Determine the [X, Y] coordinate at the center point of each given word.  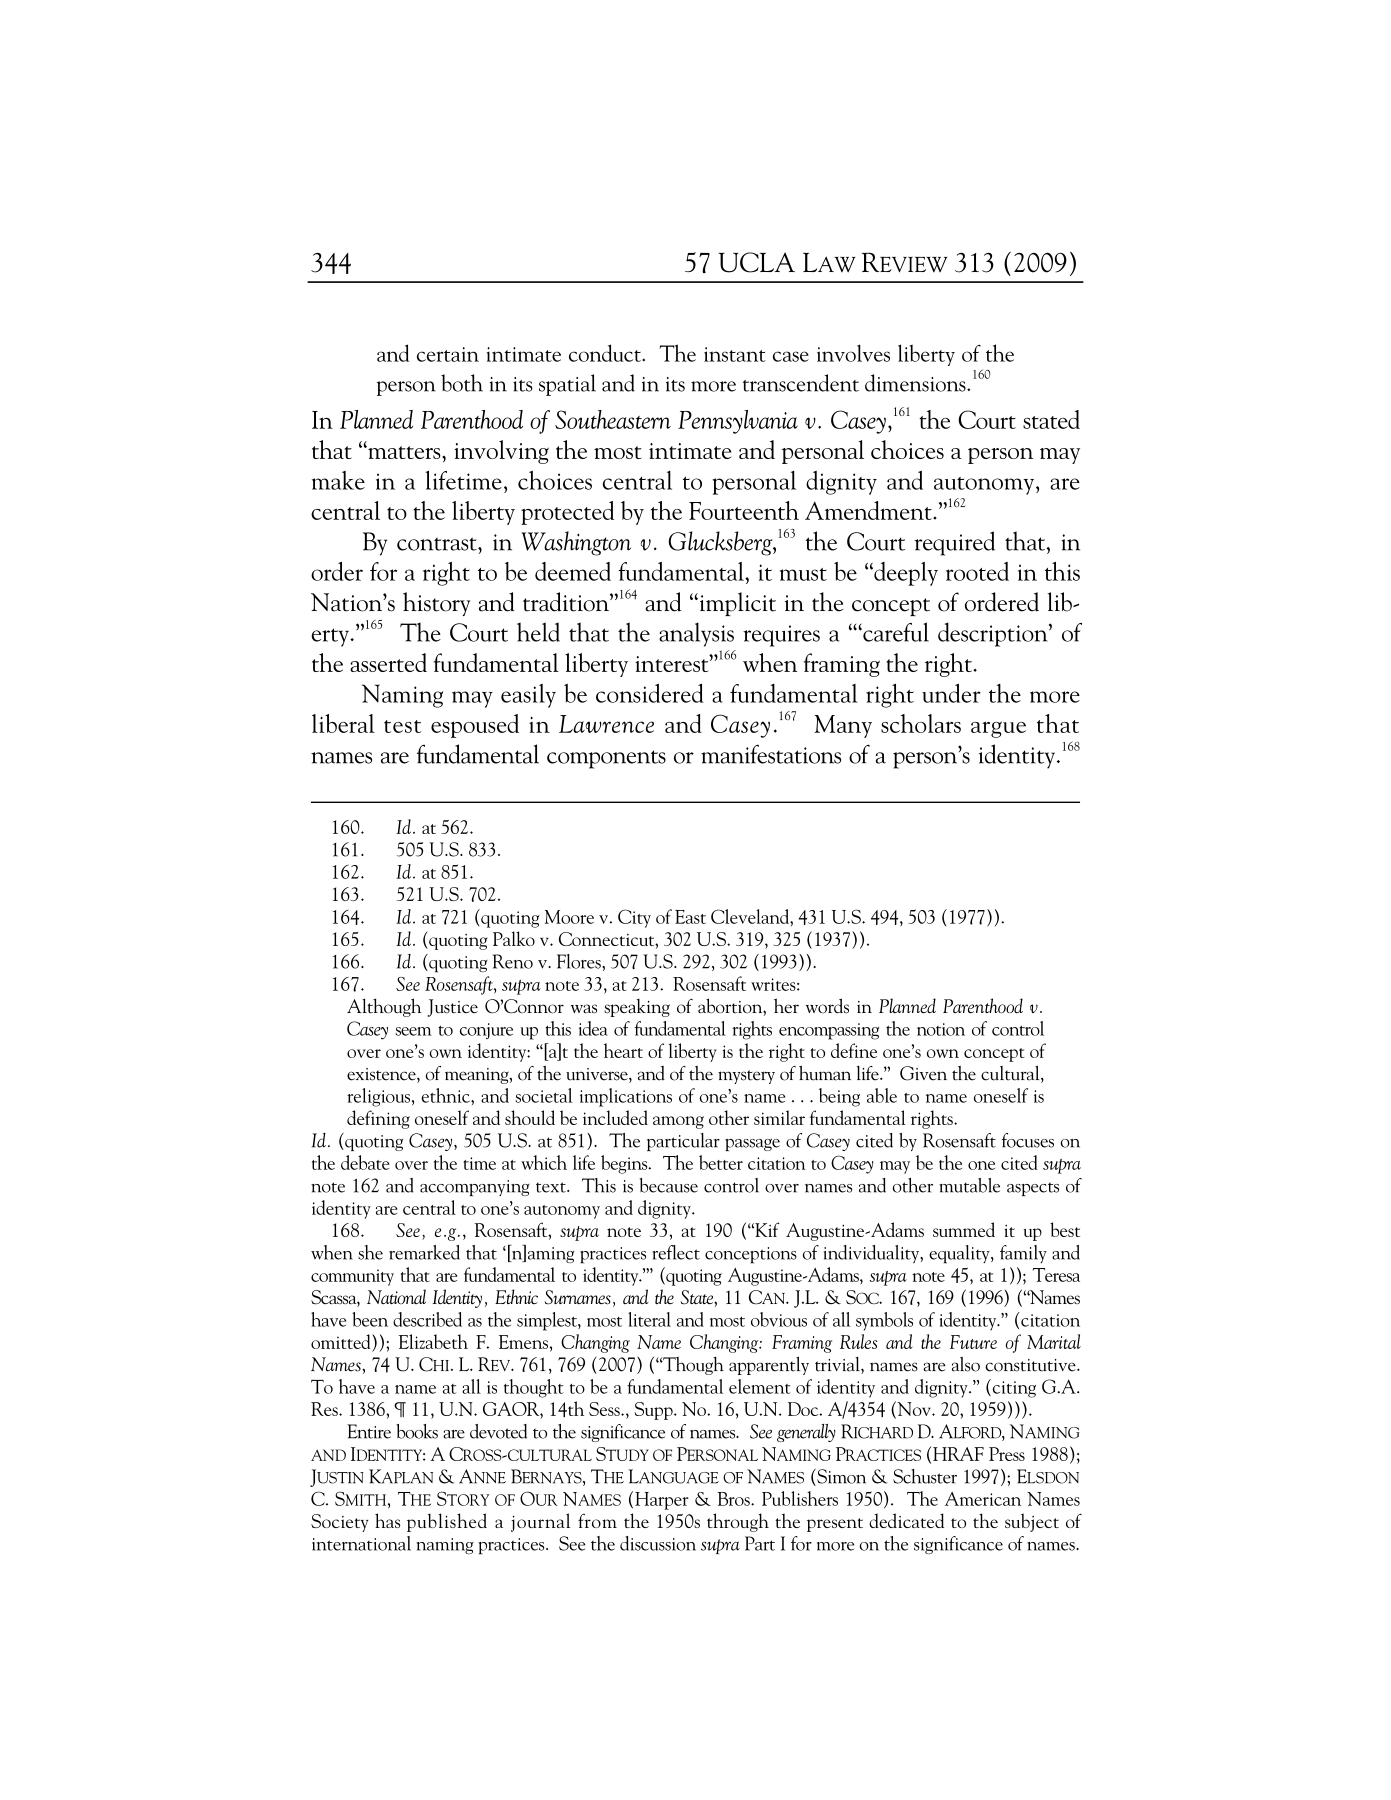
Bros [734, 1499]
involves [853, 353]
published [447, 1522]
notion [941, 1029]
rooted [977, 571]
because [668, 1185]
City [634, 918]
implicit [736, 604]
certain [448, 354]
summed [964, 1229]
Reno [512, 961]
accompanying [475, 1188]
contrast [438, 544]
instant [735, 354]
